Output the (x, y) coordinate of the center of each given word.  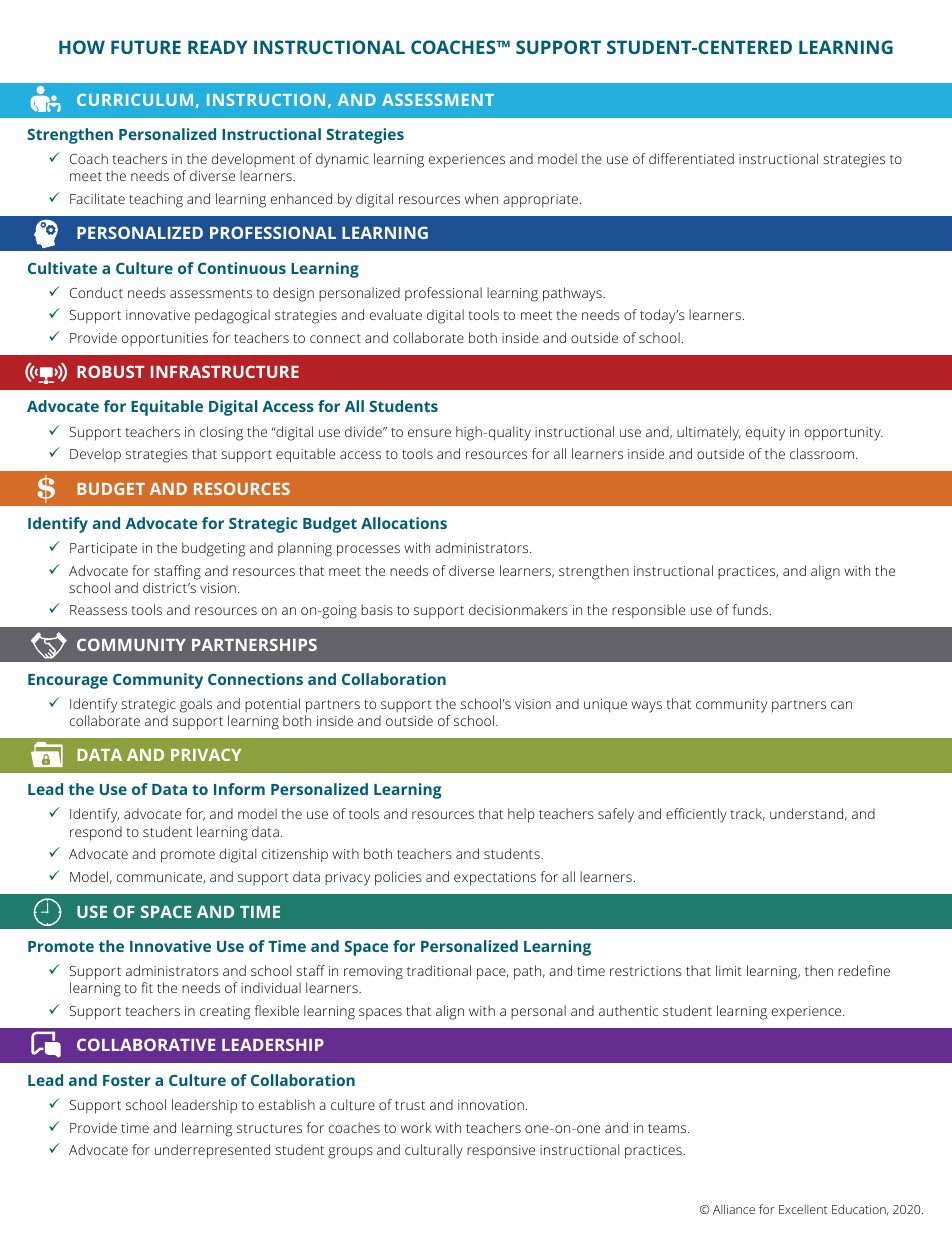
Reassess (98, 610)
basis (377, 609)
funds (750, 609)
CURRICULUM (135, 100)
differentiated (691, 158)
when (481, 198)
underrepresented (212, 1151)
